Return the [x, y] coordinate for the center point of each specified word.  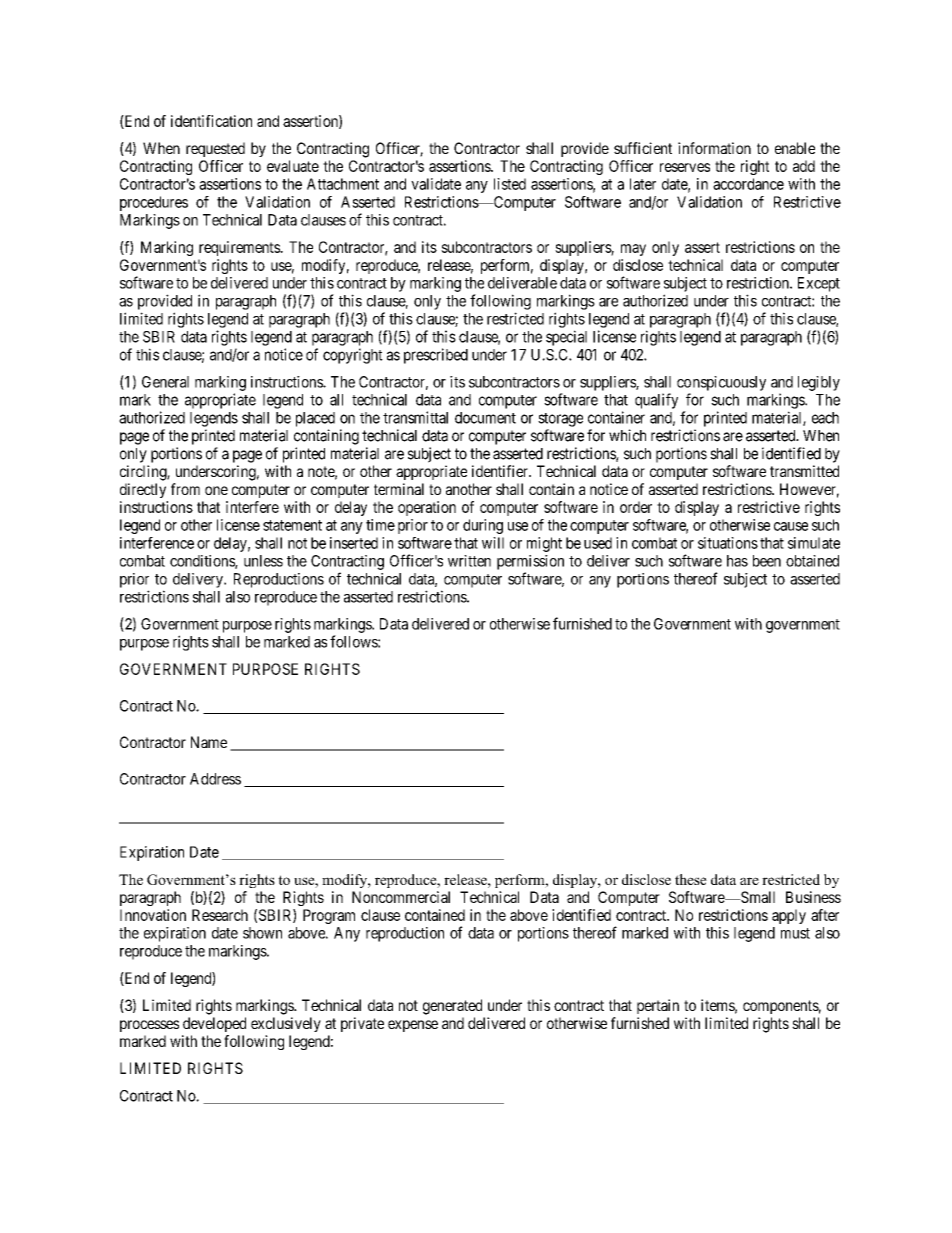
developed [214, 1024]
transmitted [804, 471]
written [469, 561]
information [714, 148]
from [185, 489]
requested [215, 149]
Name [209, 742]
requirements [240, 248]
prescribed [436, 356]
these [691, 879]
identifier [501, 471]
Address [215, 779]
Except [819, 284]
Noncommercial [401, 897]
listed [510, 184]
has [737, 561]
